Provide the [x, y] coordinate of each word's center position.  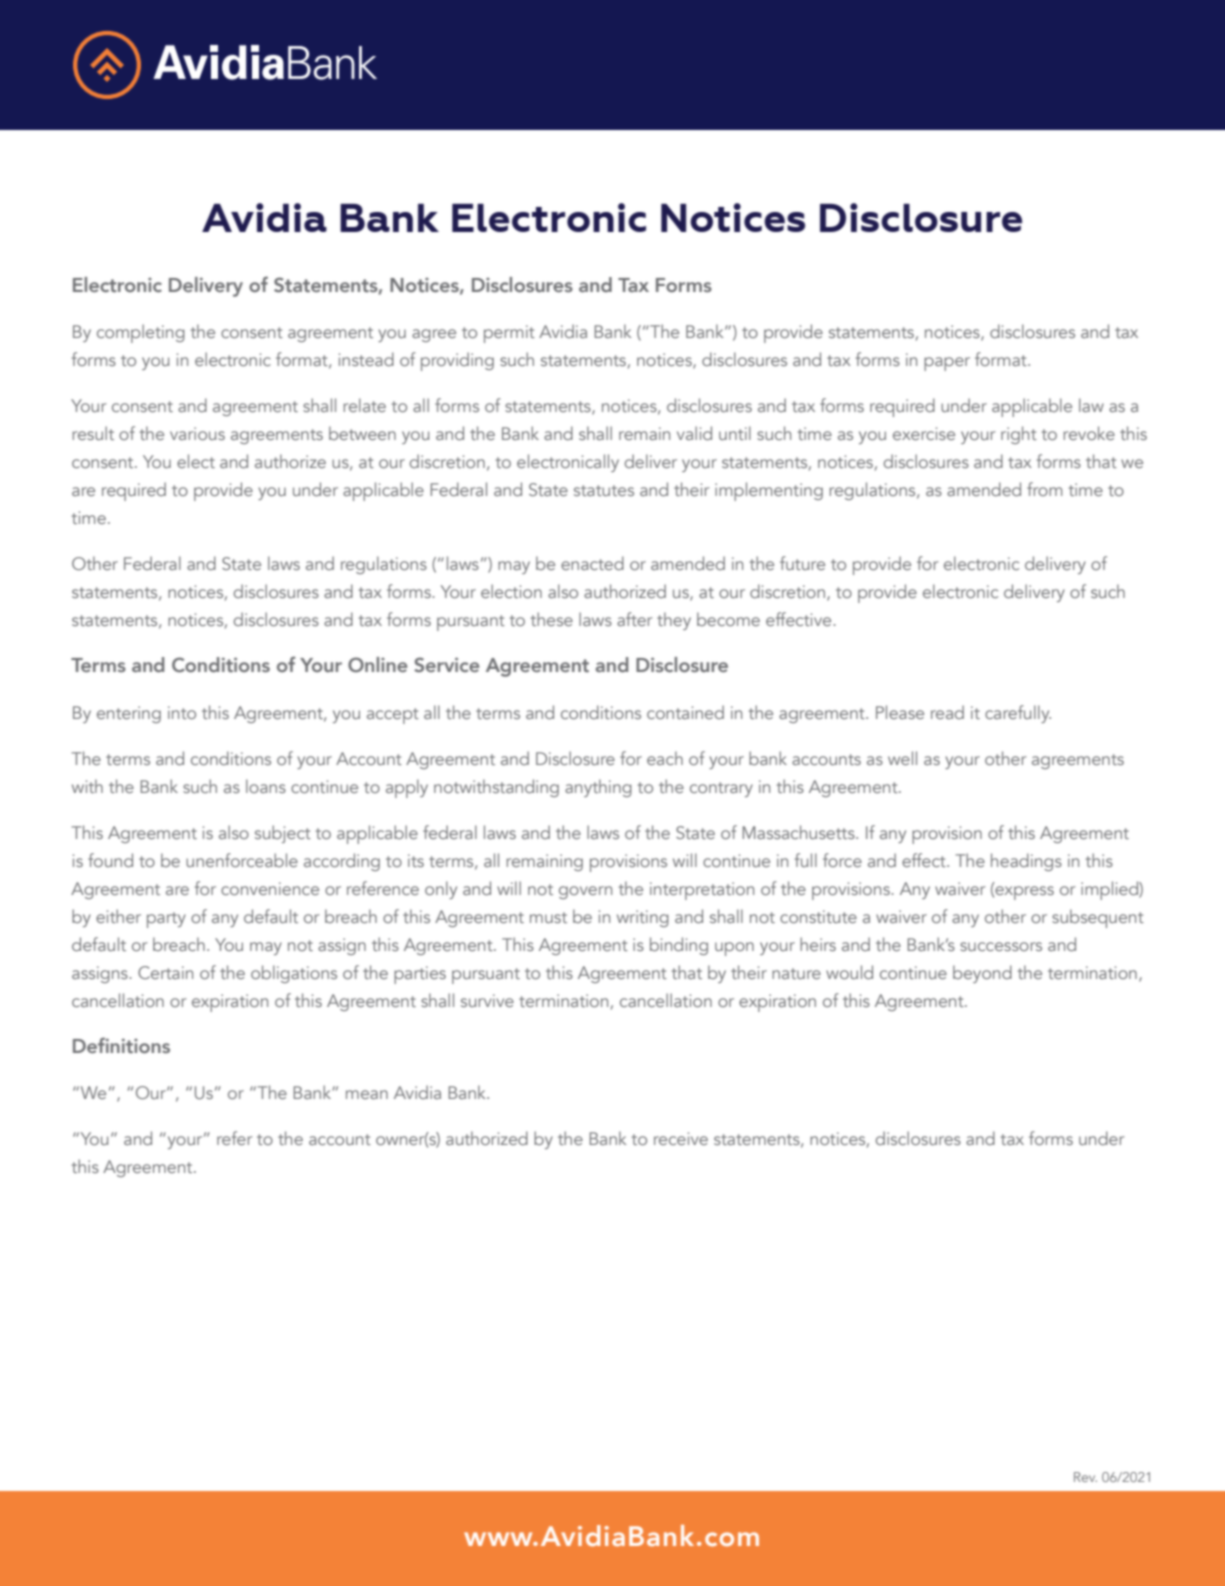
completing [141, 333]
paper [947, 364]
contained [685, 712]
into [182, 712]
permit [509, 334]
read [947, 712]
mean [367, 1094]
